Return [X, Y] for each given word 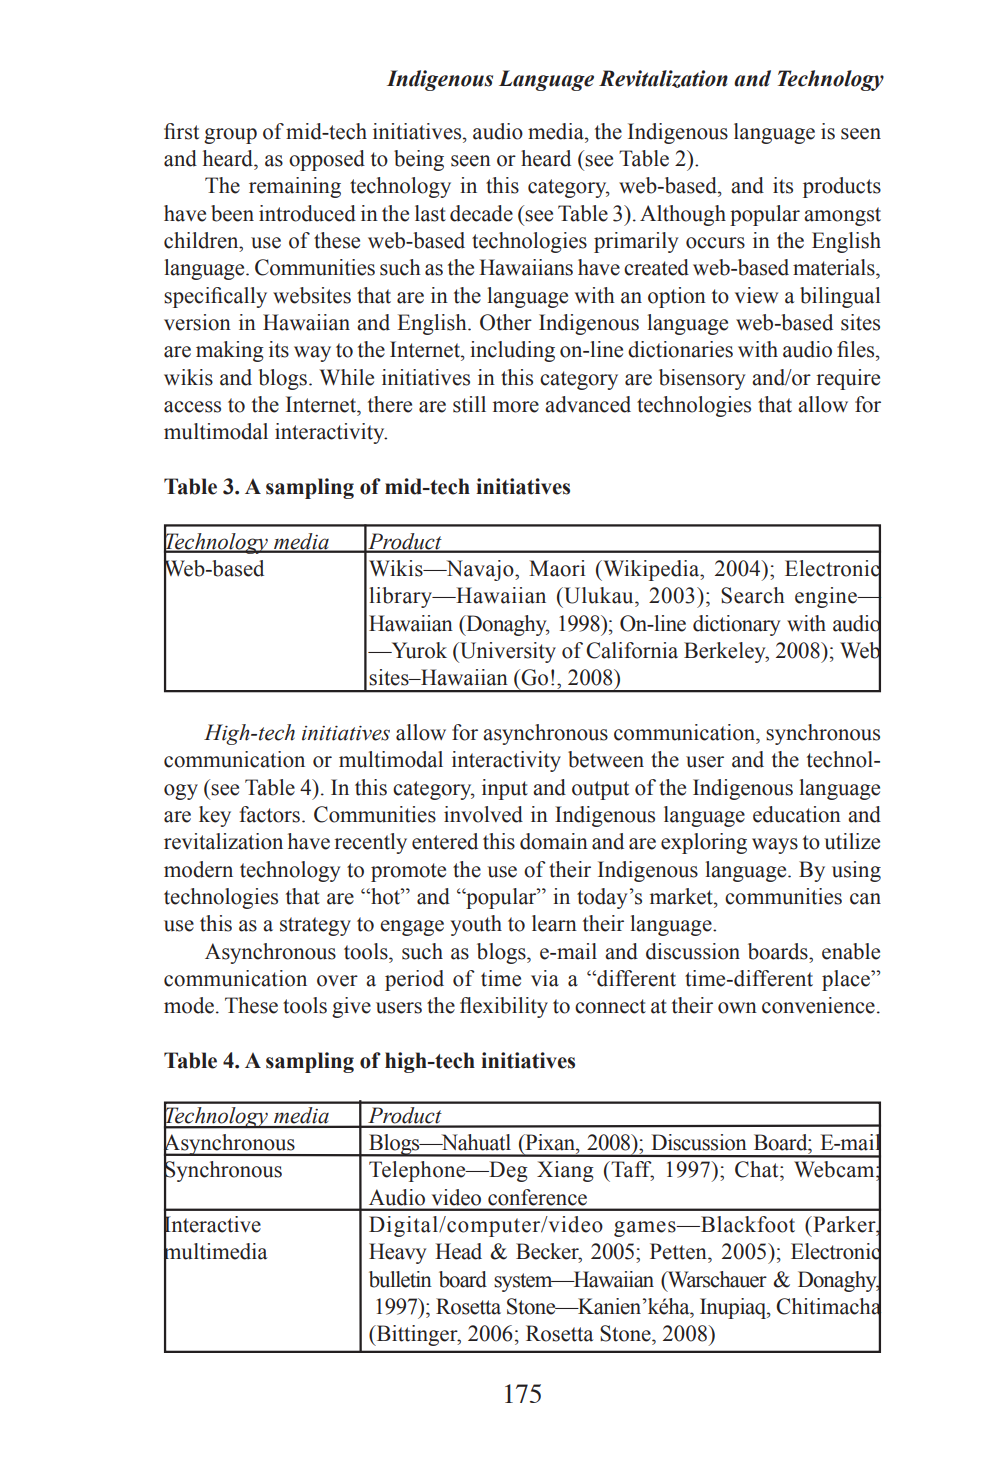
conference [537, 1197]
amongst [842, 216]
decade [481, 213]
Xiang [565, 1171]
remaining [295, 187]
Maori [557, 568]
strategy [315, 926]
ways [775, 846]
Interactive [212, 1224]
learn [554, 923]
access [192, 407]
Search [753, 595]
